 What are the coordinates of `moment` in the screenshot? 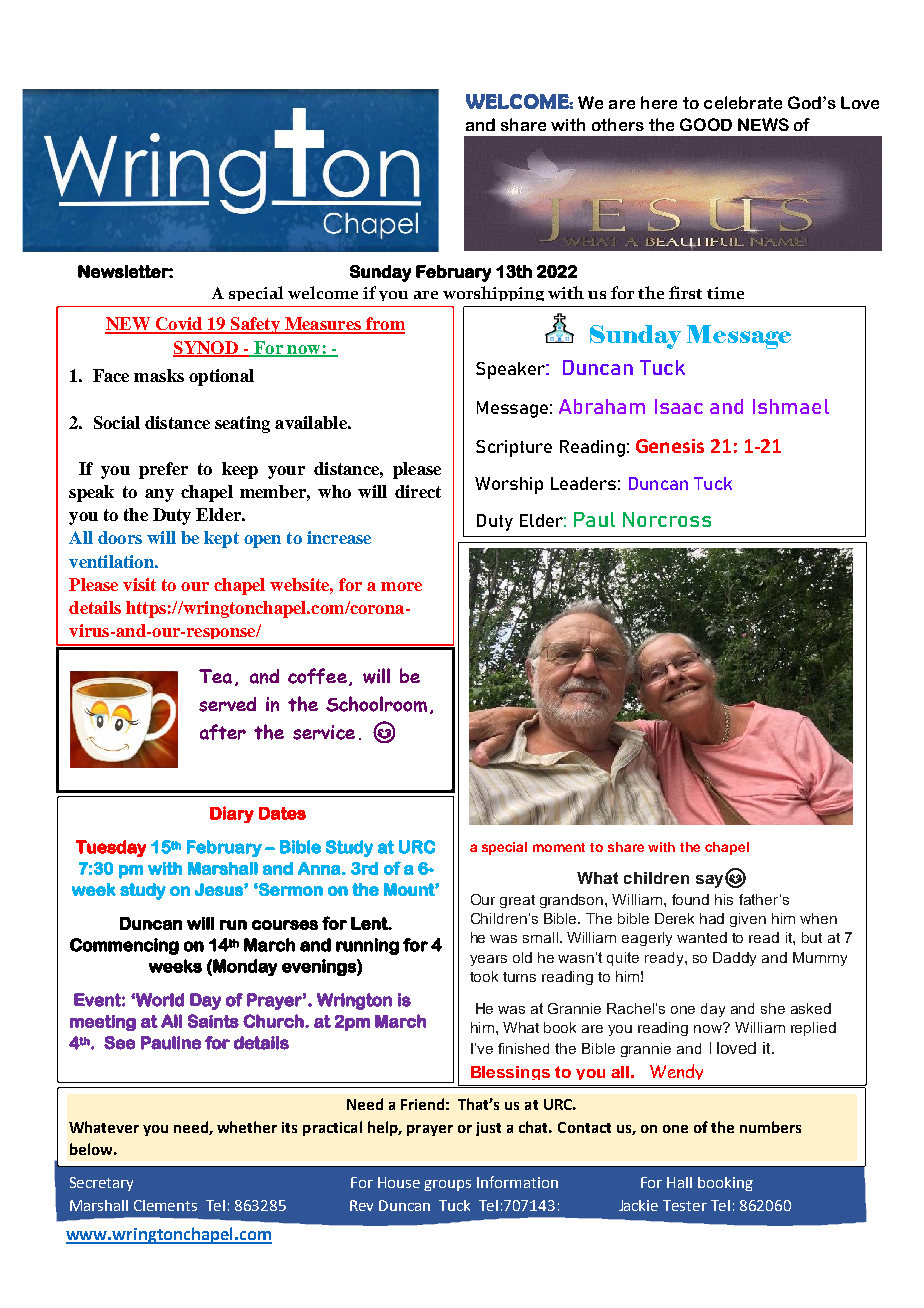 It's located at (559, 847).
